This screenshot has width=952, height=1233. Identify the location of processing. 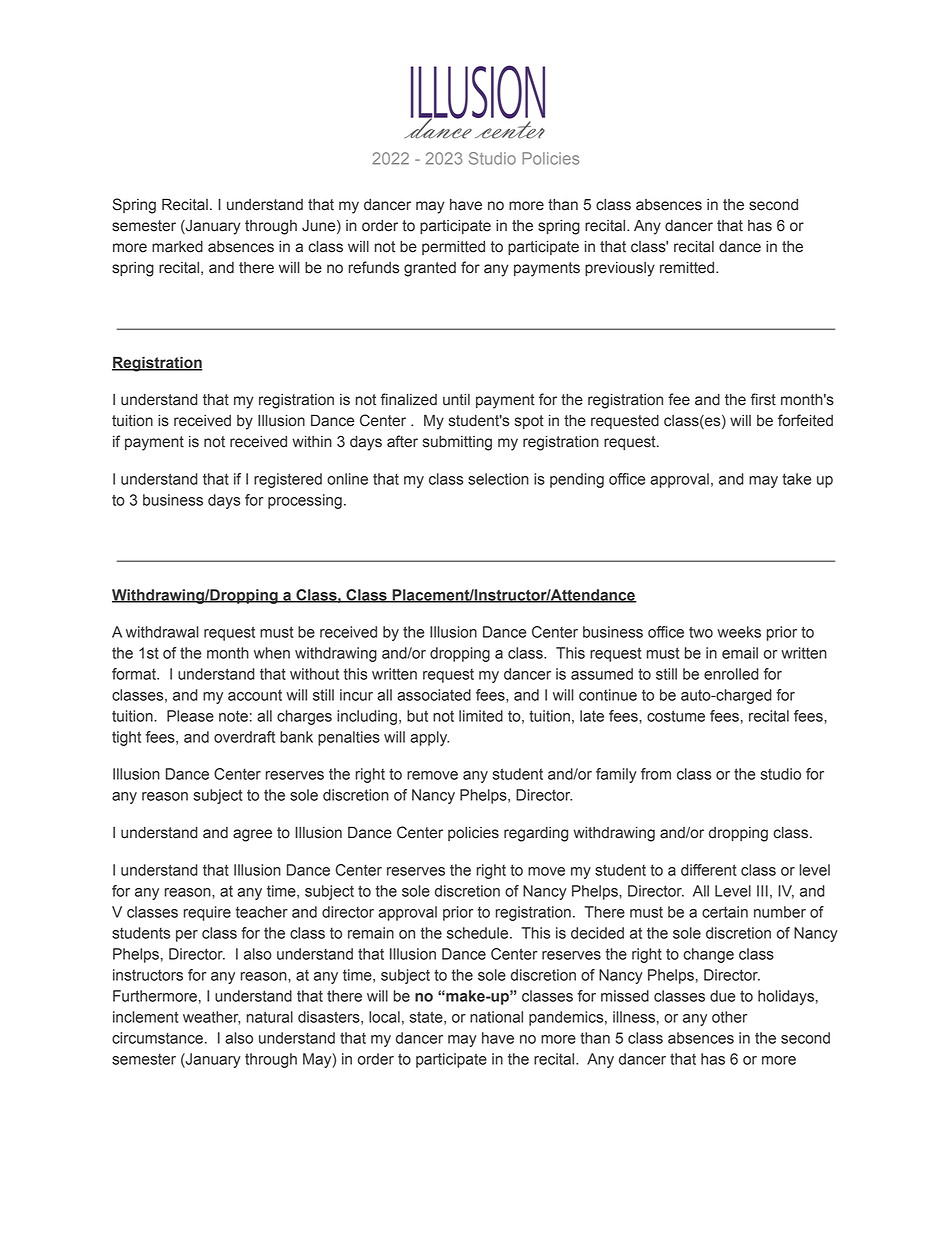
(305, 501).
